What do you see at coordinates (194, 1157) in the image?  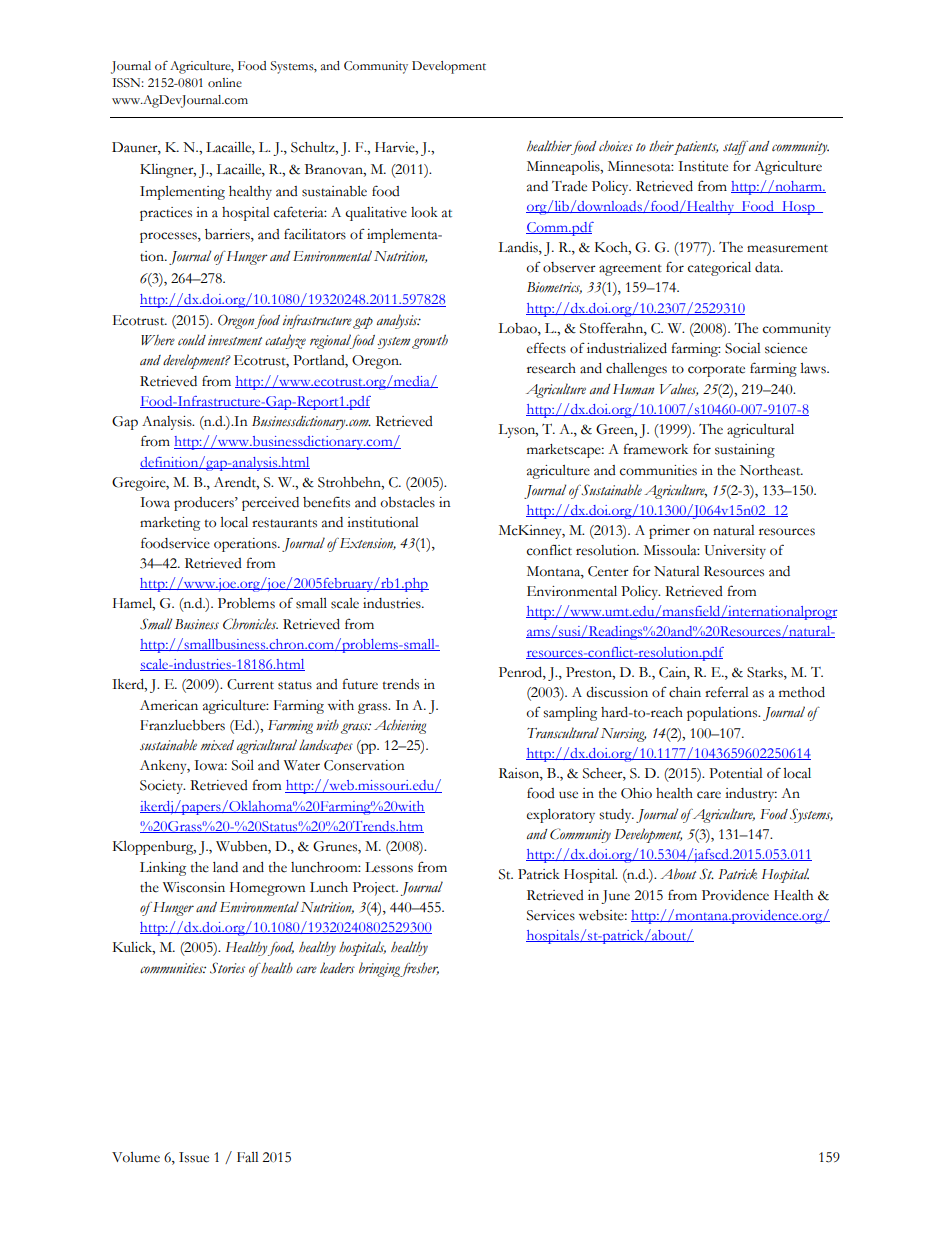 I see `Issue` at bounding box center [194, 1157].
